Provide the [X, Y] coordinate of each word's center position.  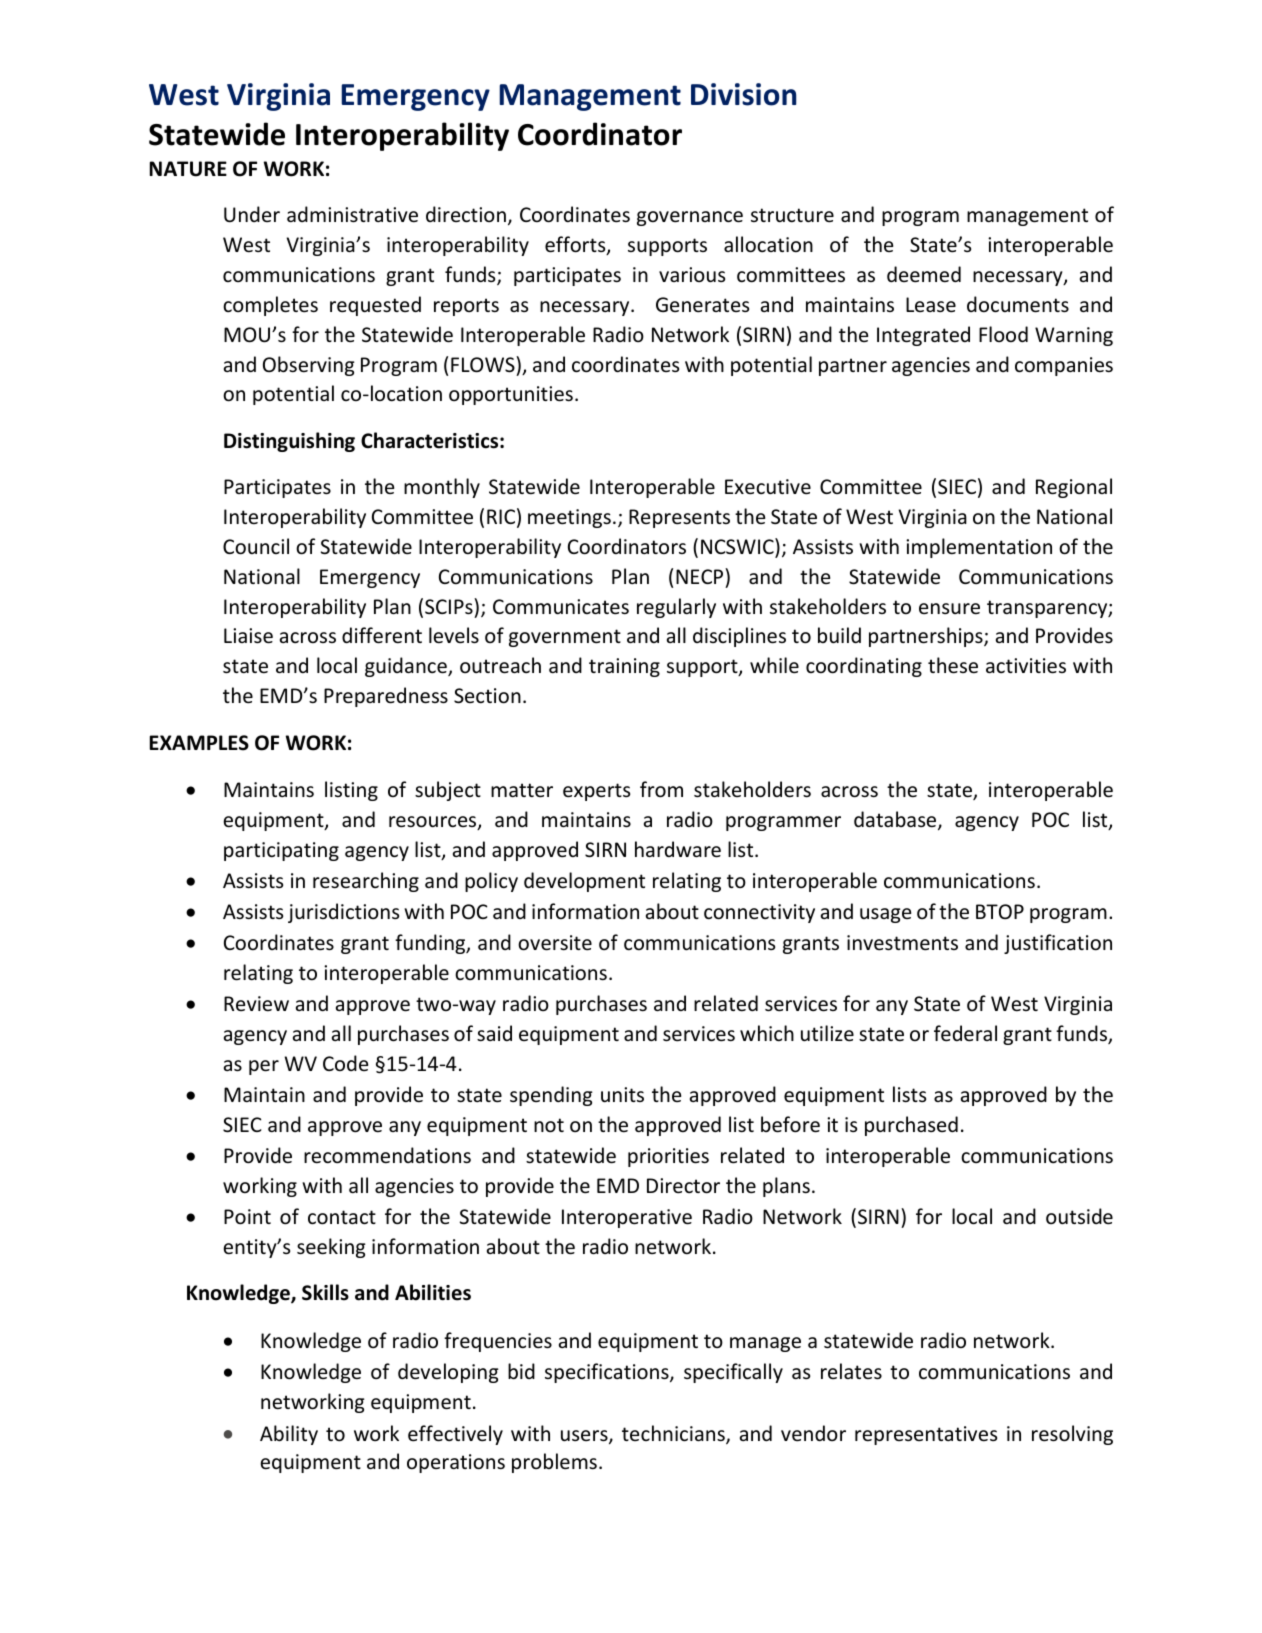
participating [281, 851]
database [896, 820]
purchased [911, 1126]
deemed [924, 274]
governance [690, 218]
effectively [455, 1435]
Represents [679, 518]
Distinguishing [289, 442]
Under [252, 214]
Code [345, 1063]
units [622, 1095]
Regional [1074, 488]
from [661, 789]
